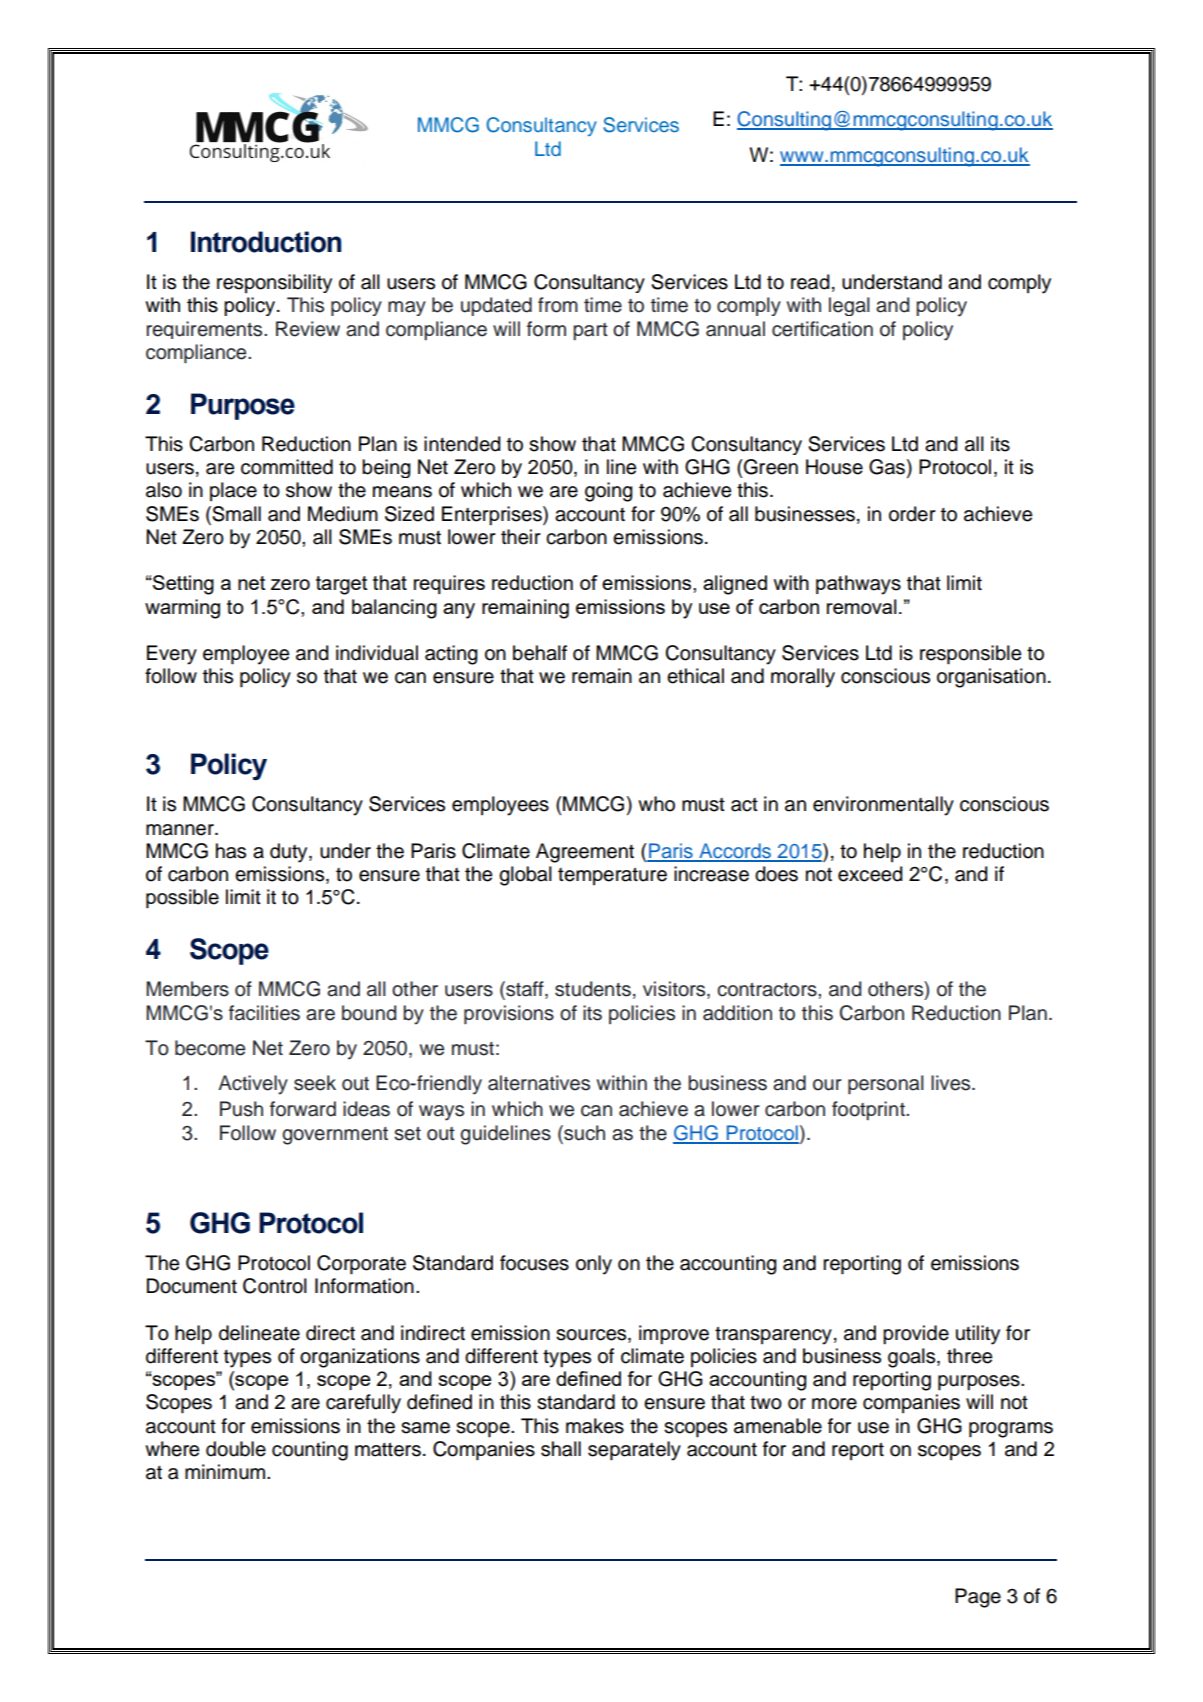  Describe the element at coordinates (870, 874) in the screenshot. I see `exceed` at that location.
